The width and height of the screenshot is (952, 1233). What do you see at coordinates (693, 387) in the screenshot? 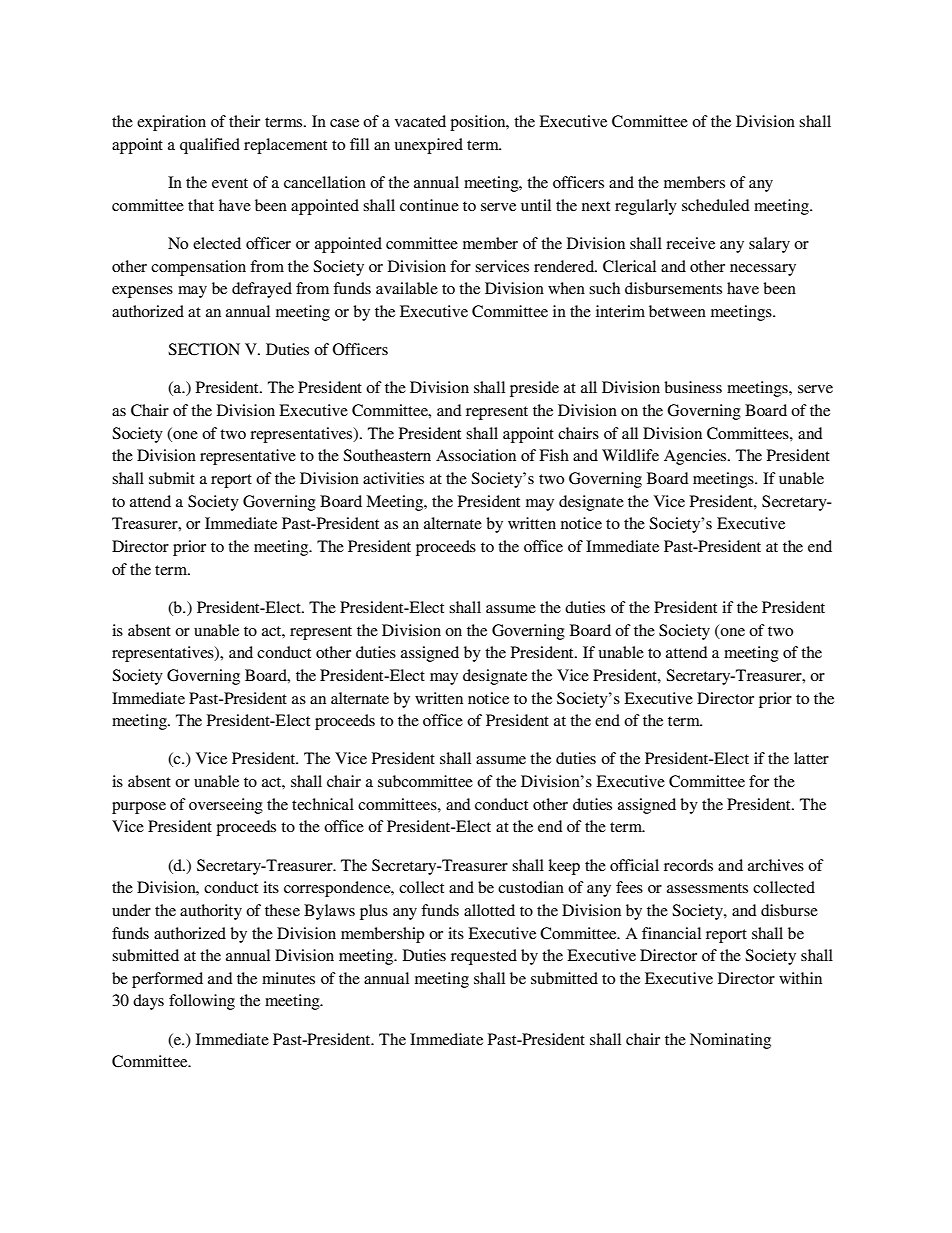
I see `business` at bounding box center [693, 387].
